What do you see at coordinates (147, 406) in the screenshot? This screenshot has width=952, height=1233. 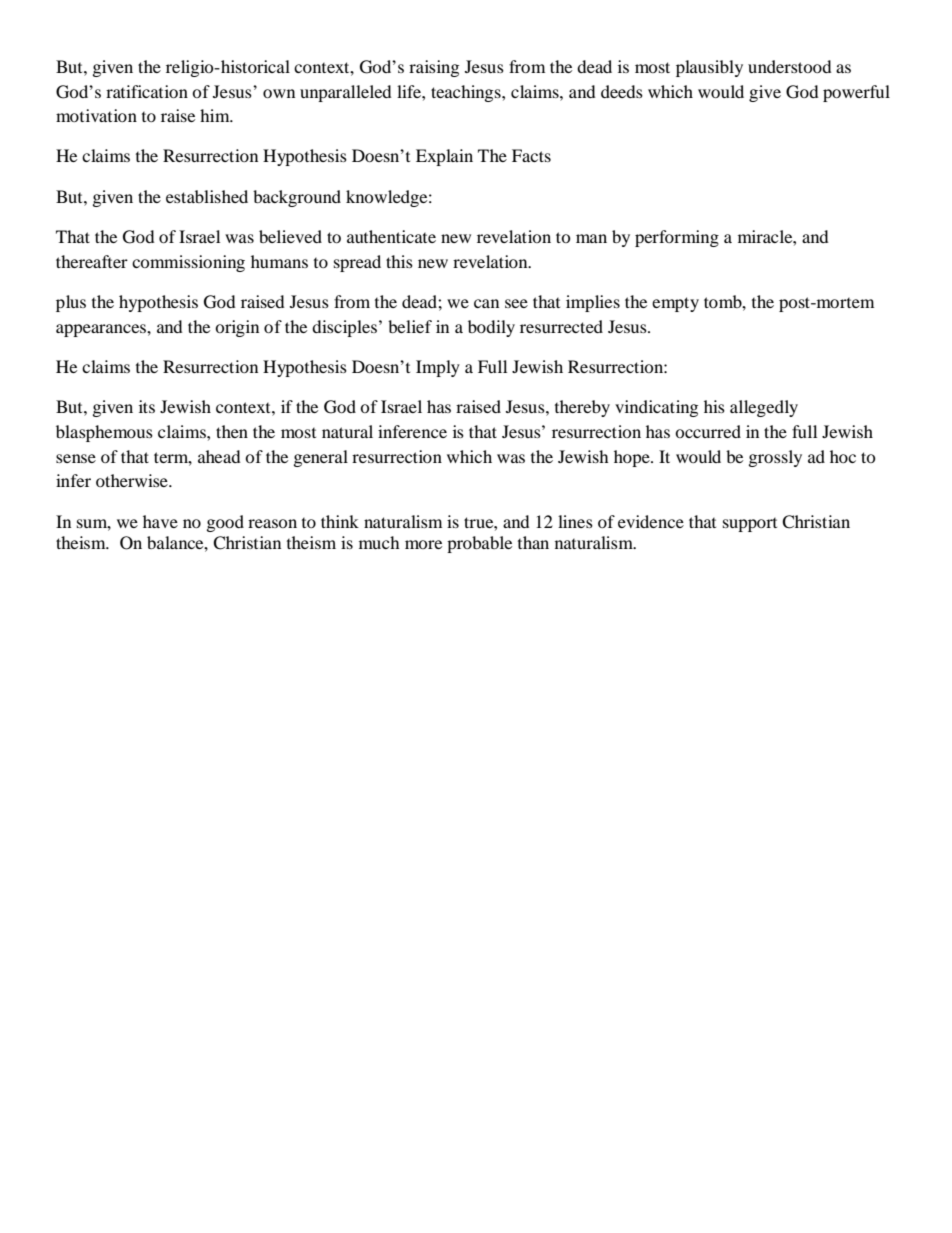 I see `its` at bounding box center [147, 406].
